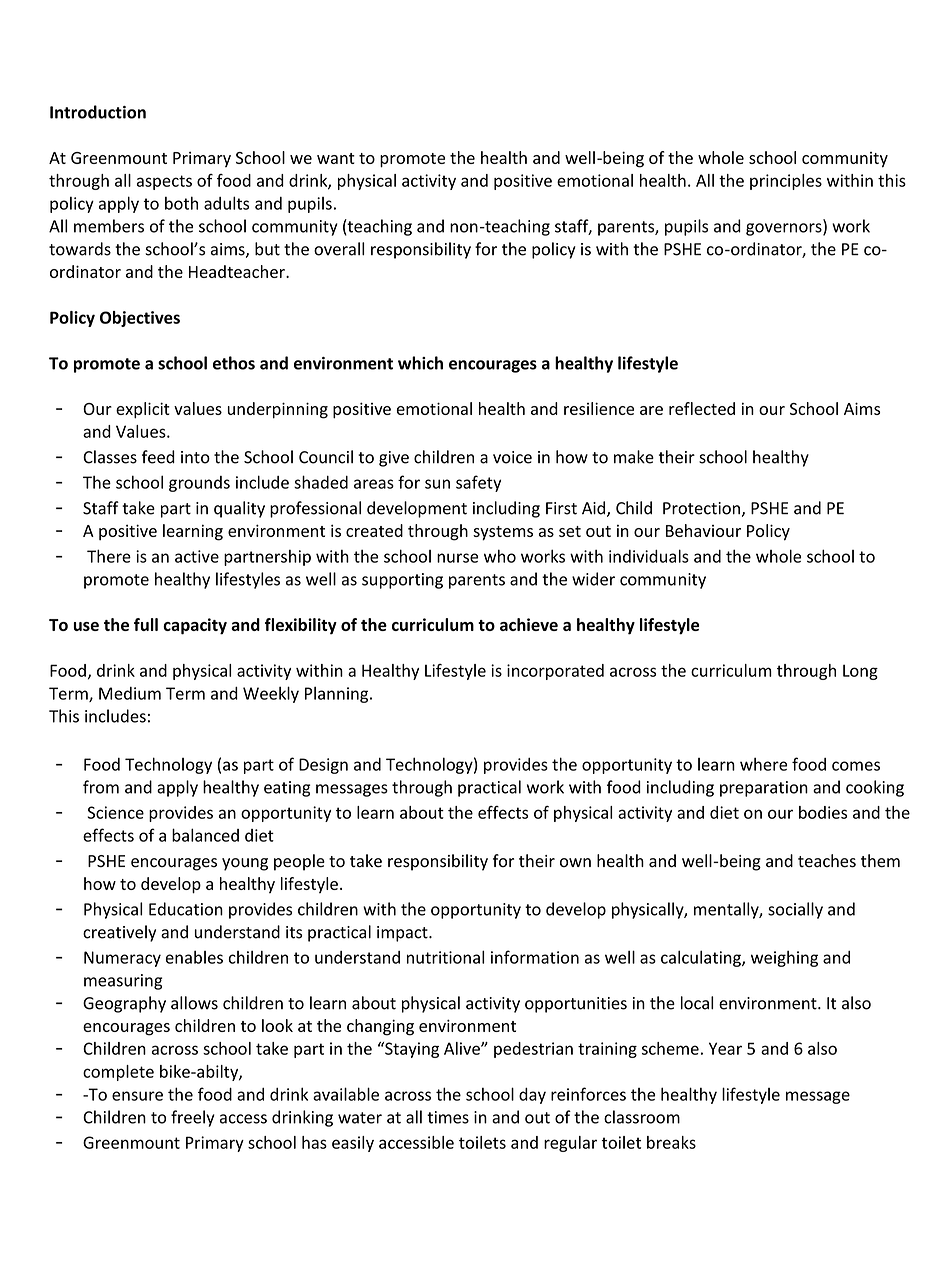 Image resolution: width=952 pixels, height=1272 pixels. Describe the element at coordinates (529, 624) in the screenshot. I see `achieve` at that location.
